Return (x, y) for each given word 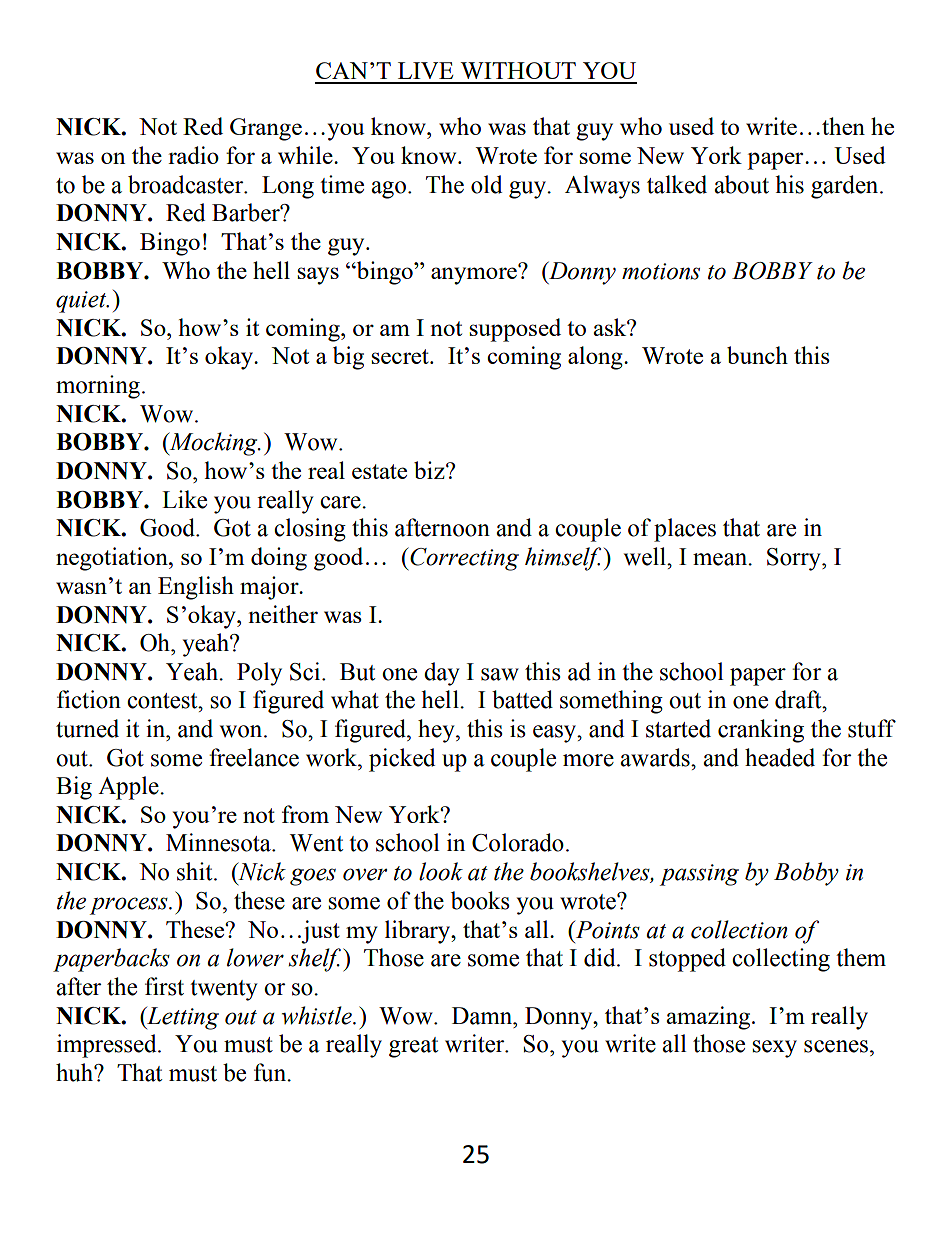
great (413, 1047)
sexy (774, 1049)
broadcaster (187, 184)
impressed (108, 1046)
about (741, 184)
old (486, 184)
